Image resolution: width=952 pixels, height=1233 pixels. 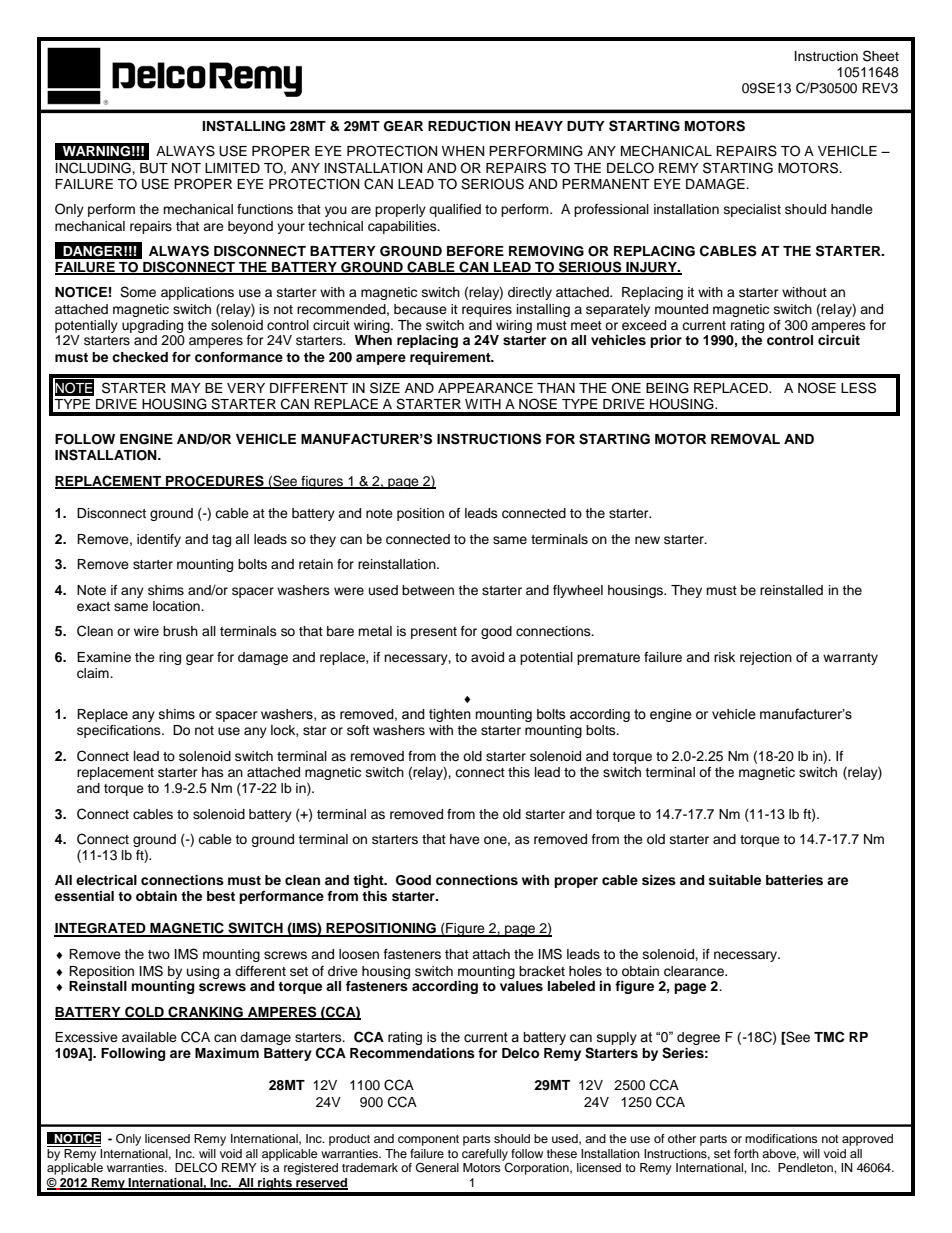 What do you see at coordinates (154, 168) in the image?
I see `BUT` at bounding box center [154, 168].
